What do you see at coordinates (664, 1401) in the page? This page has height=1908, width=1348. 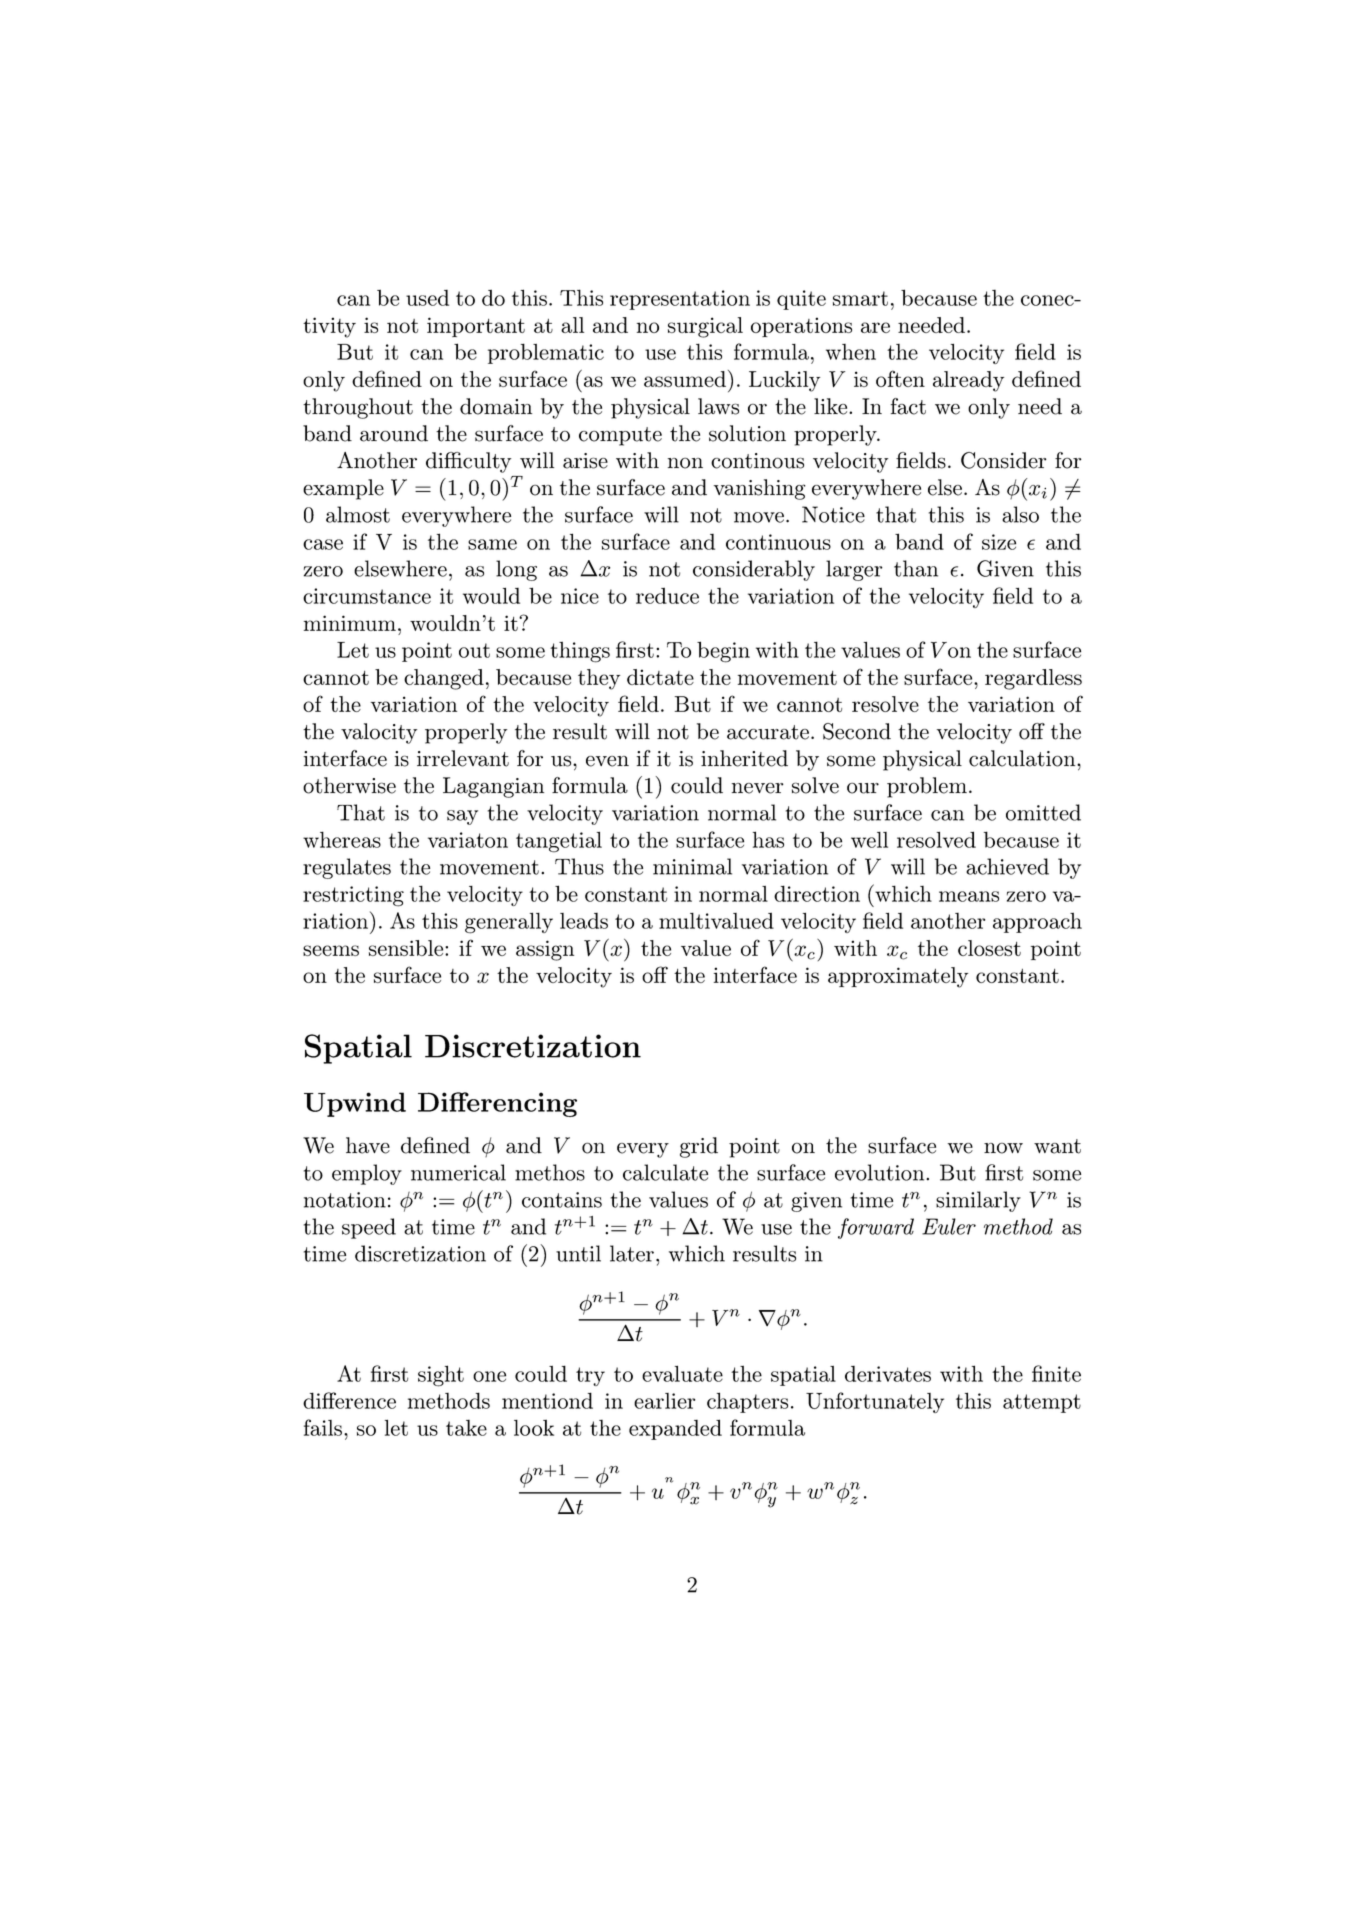 I see `earlier` at bounding box center [664, 1401].
